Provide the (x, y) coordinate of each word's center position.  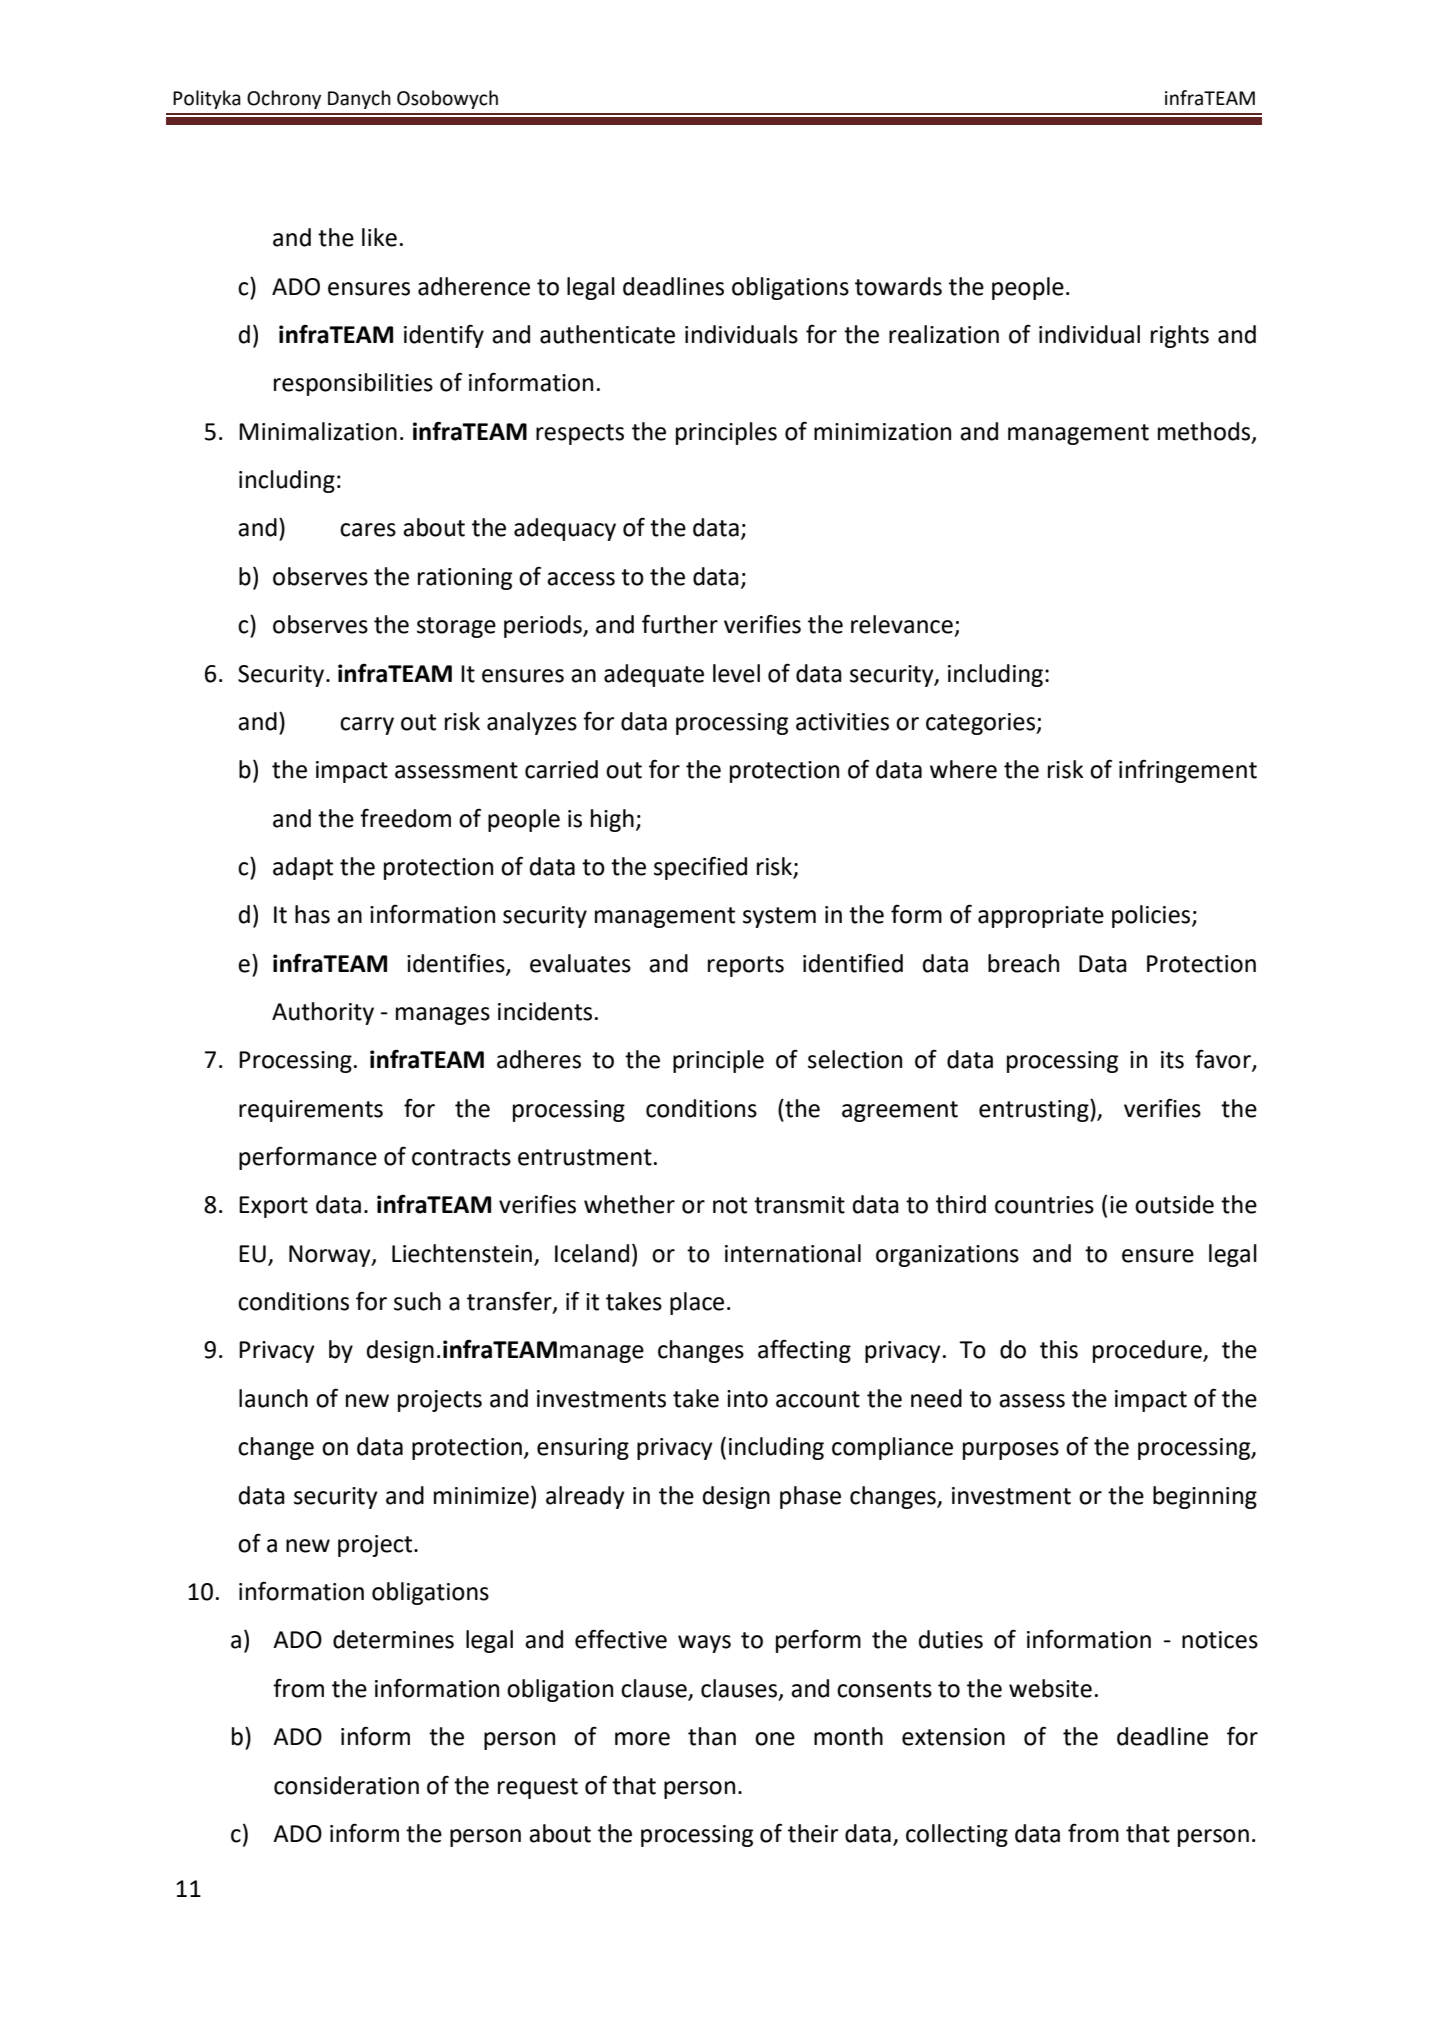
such (417, 1301)
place (697, 1303)
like (379, 237)
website (1050, 1688)
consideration (346, 1785)
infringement (1188, 771)
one (775, 1739)
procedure (1148, 1351)
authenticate (607, 334)
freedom (405, 818)
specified (700, 868)
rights (1180, 336)
